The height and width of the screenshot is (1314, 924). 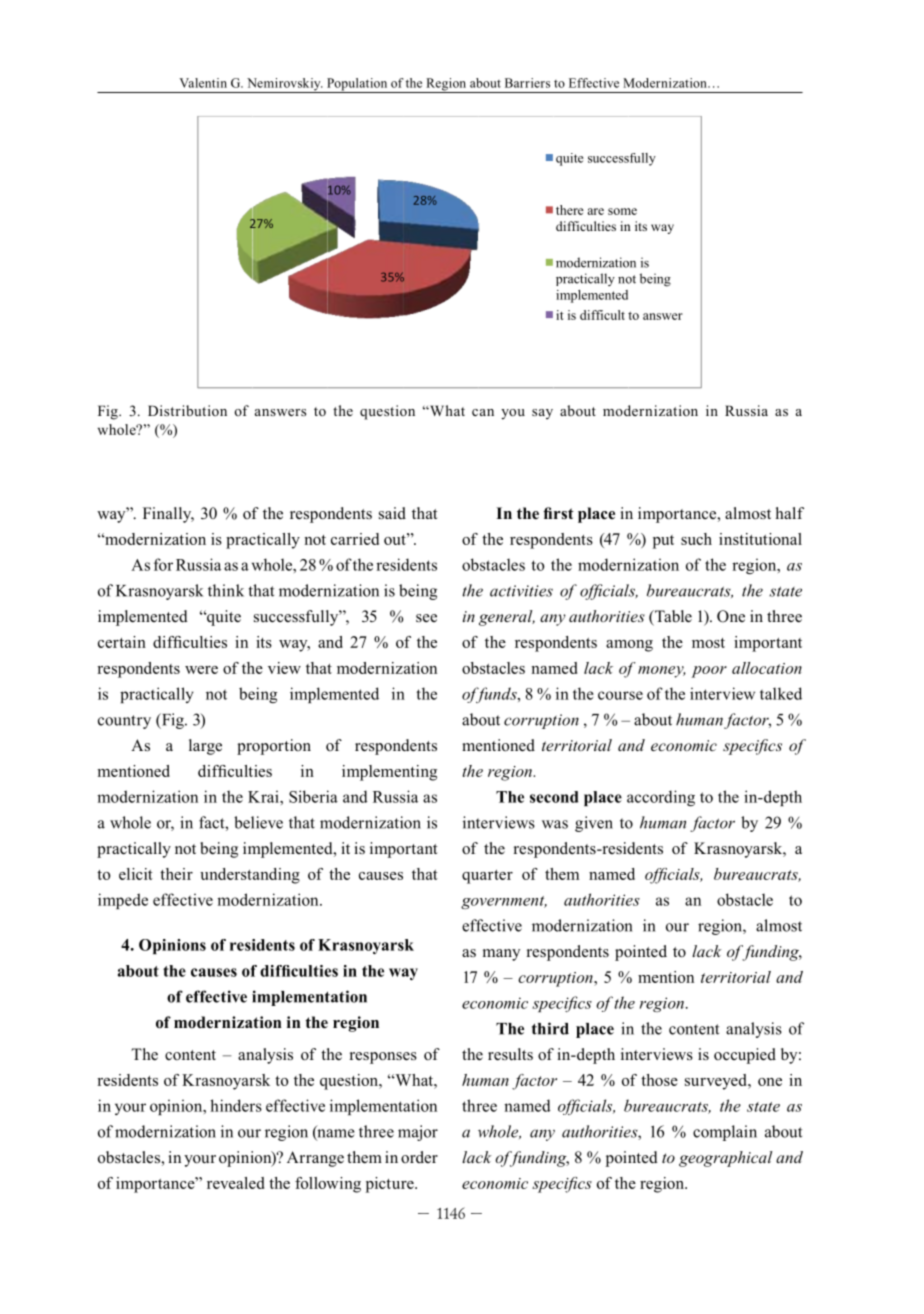 What do you see at coordinates (201, 670) in the screenshot?
I see `were` at bounding box center [201, 670].
